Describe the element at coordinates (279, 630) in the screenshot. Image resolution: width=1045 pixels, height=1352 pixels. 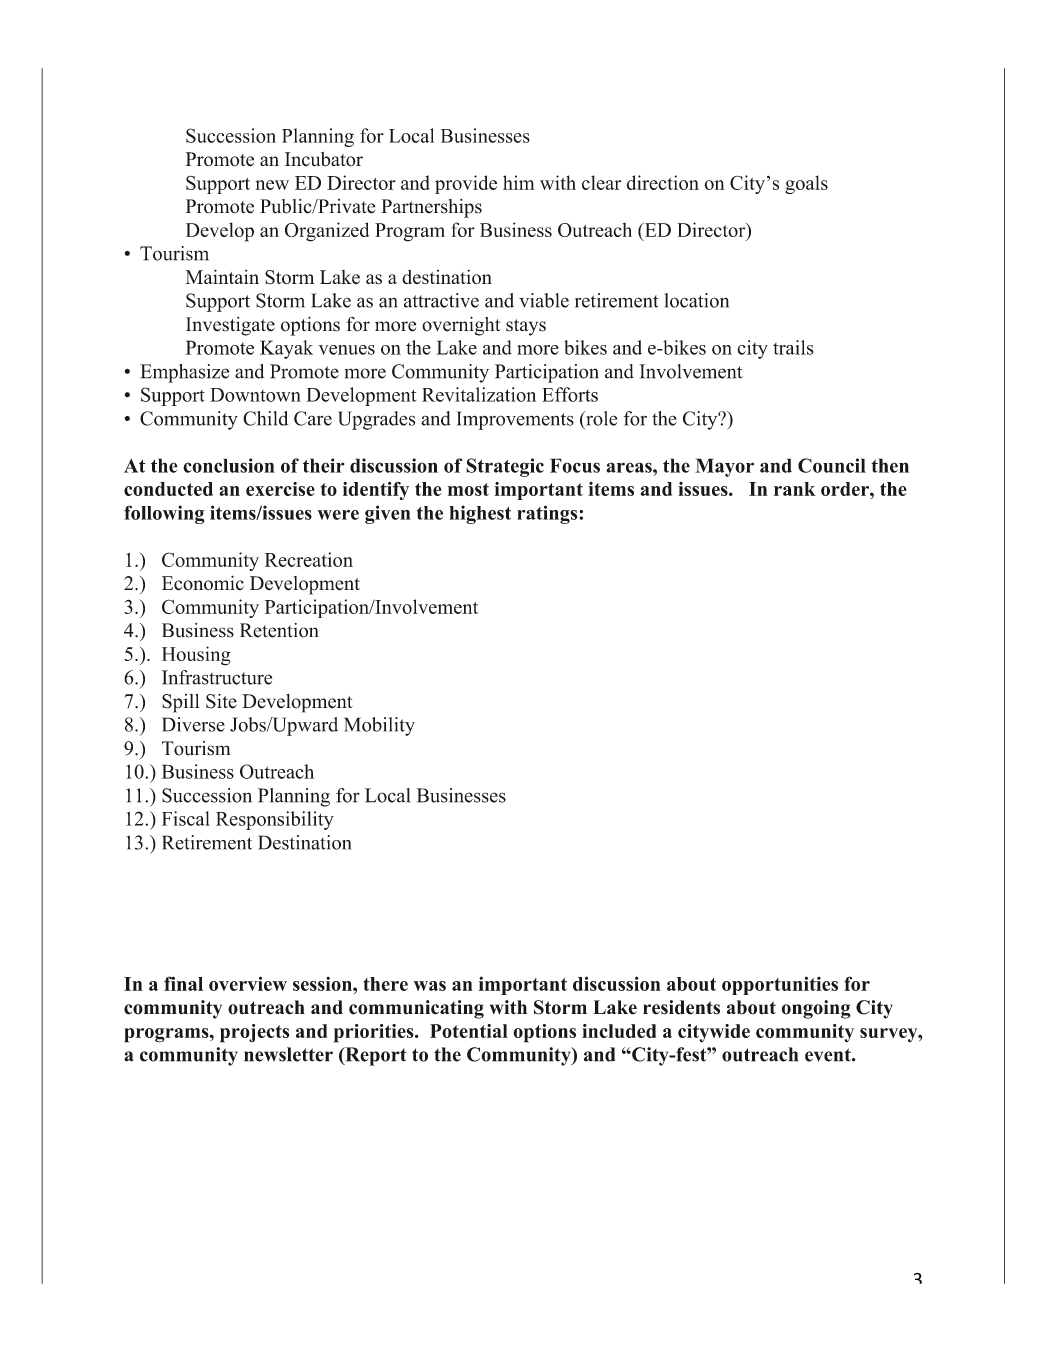
I see `Retention` at that location.
